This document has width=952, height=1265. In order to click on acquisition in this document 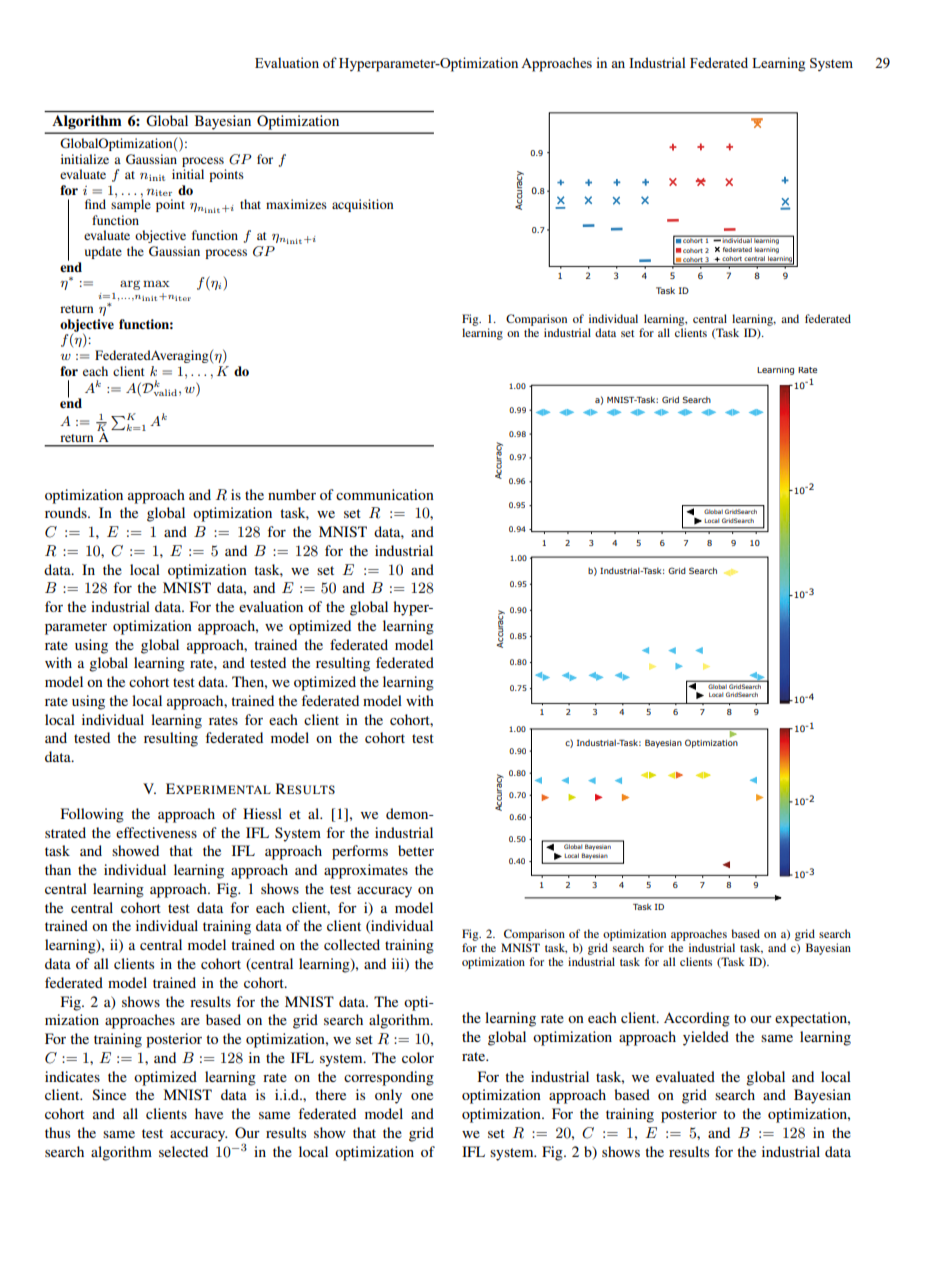, I will do `click(362, 205)`.
